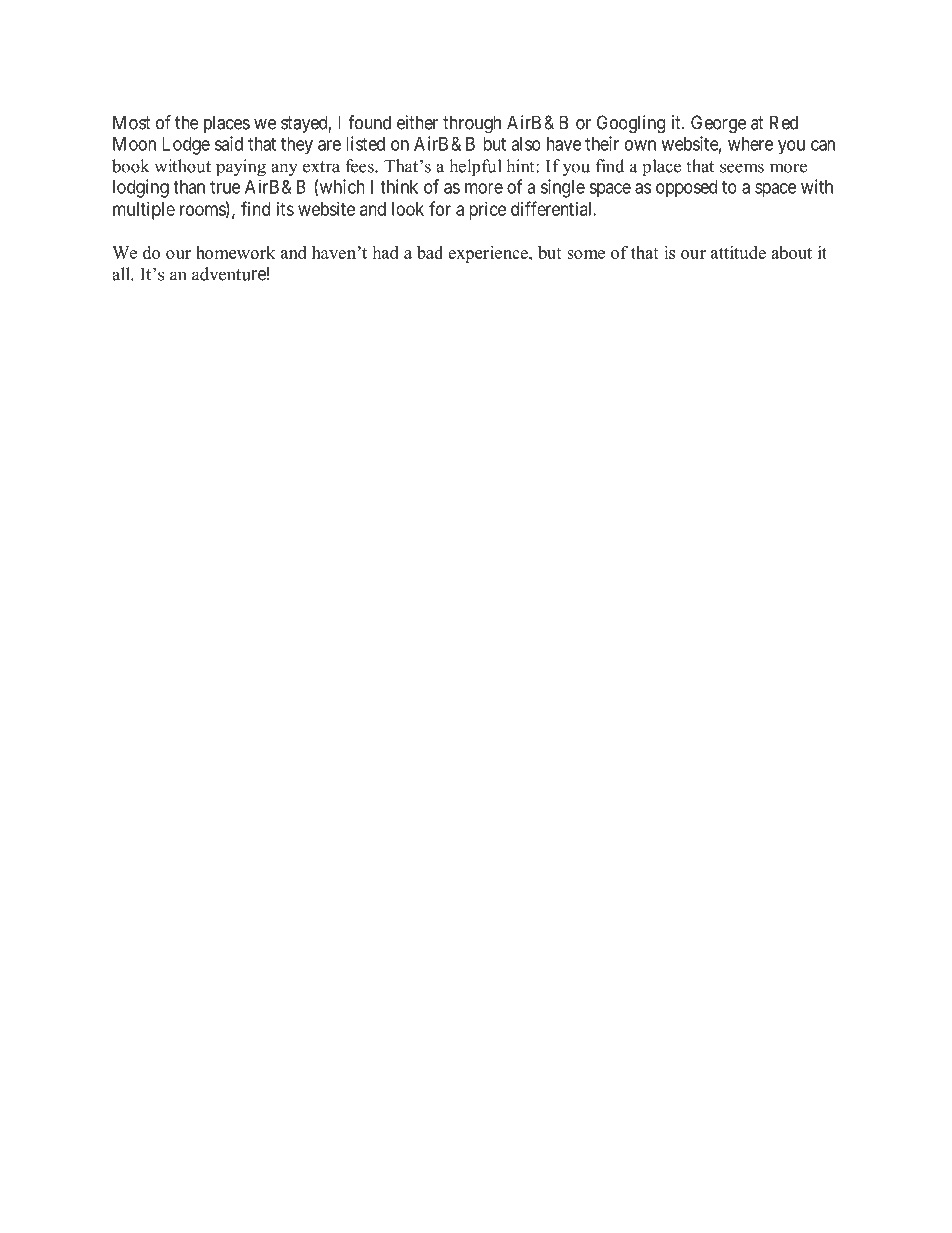  Describe the element at coordinates (521, 166) in the image. I see `hint` at that location.
